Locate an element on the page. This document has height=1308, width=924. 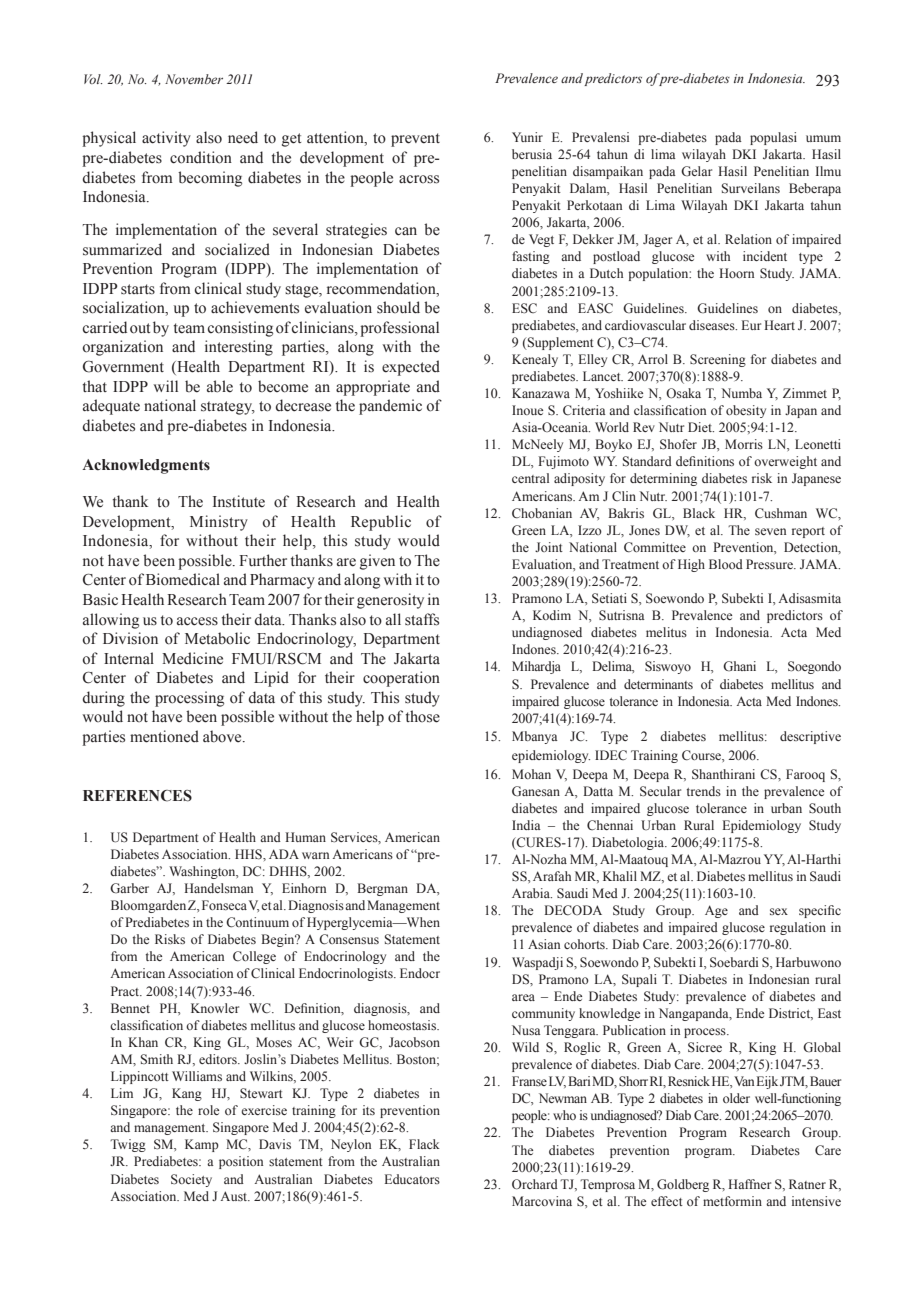
Ilmu is located at coordinates (828, 171).
